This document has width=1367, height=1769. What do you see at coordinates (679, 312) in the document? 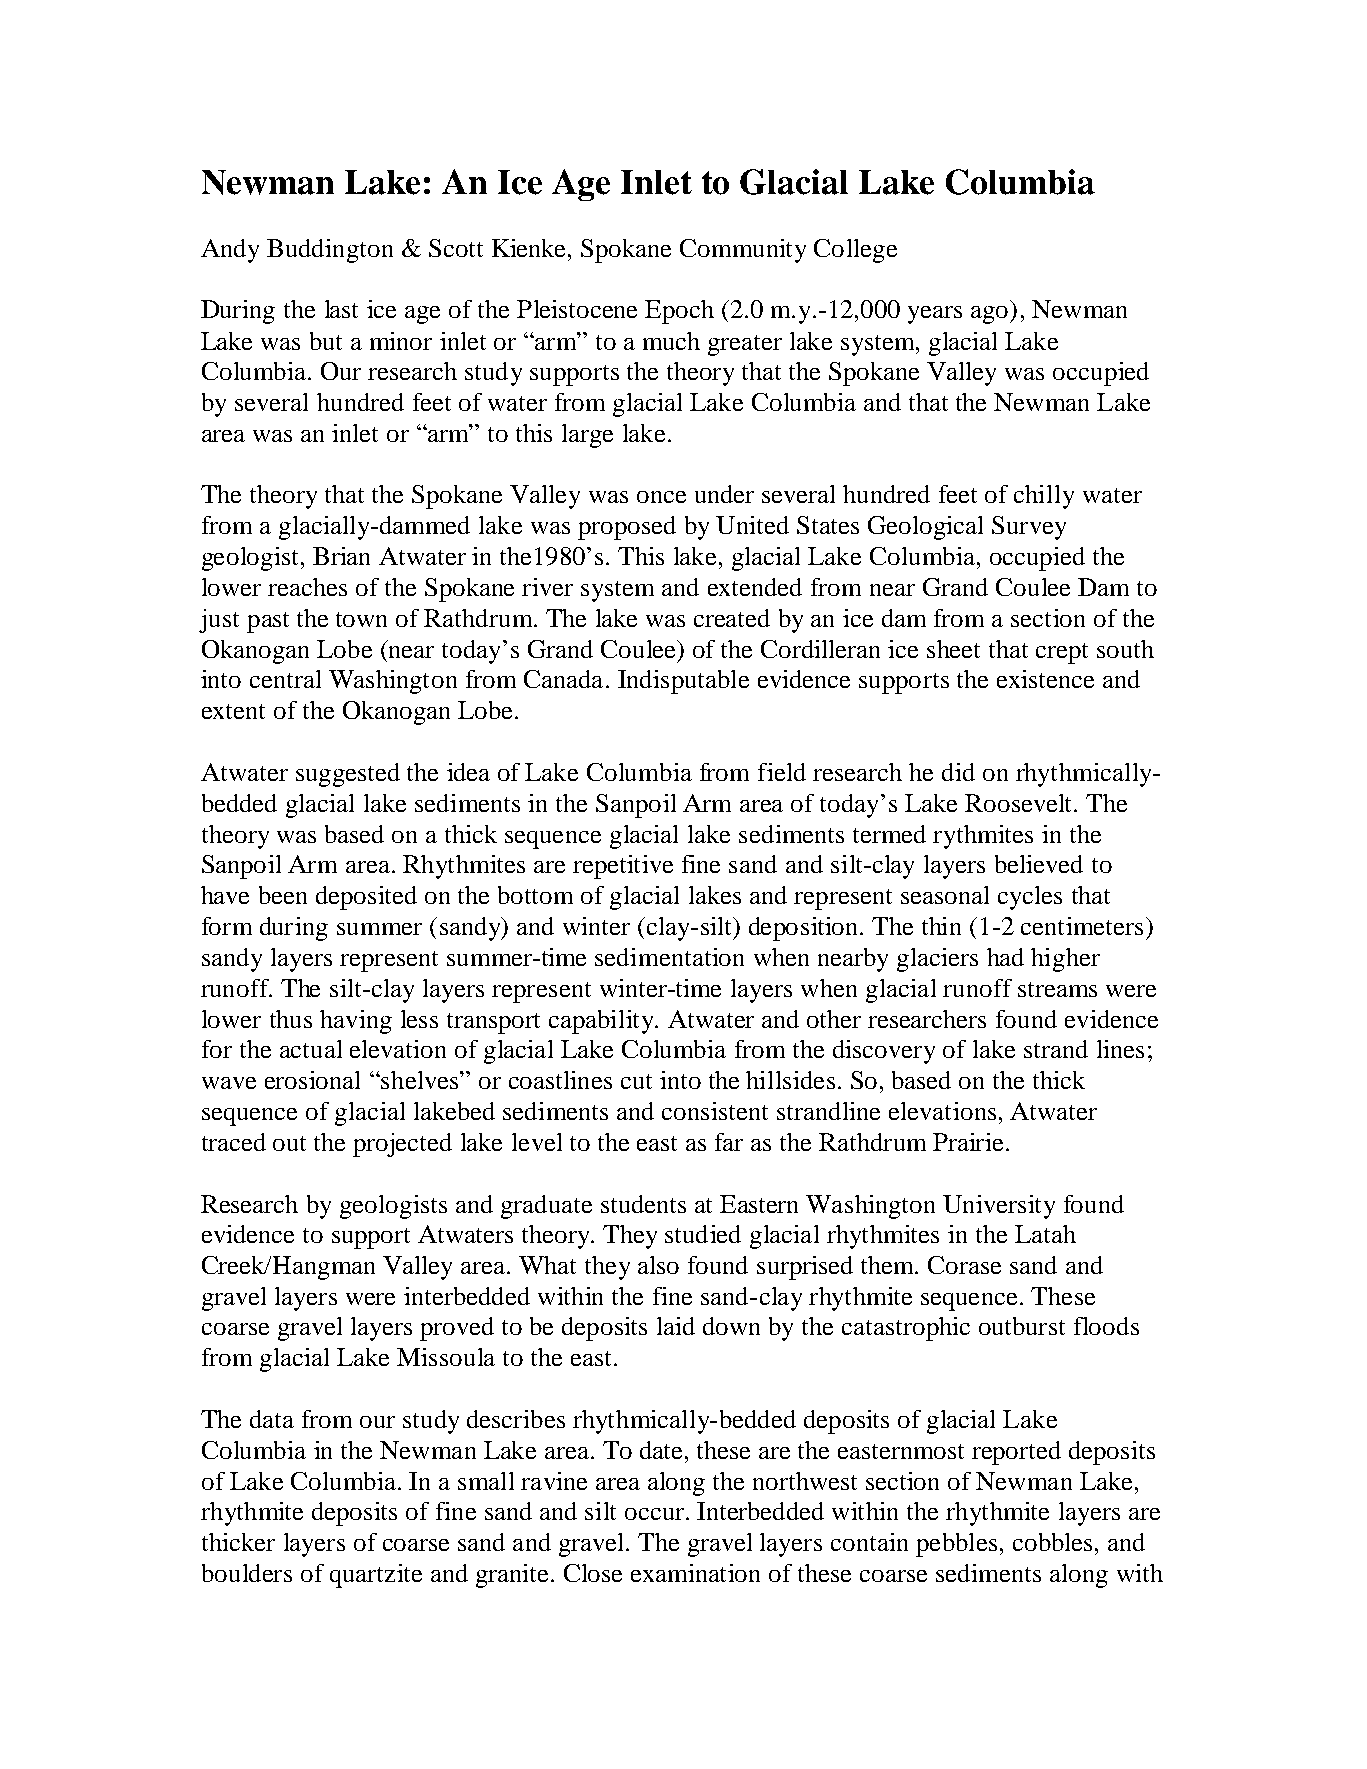
I see `Epoch` at bounding box center [679, 312].
